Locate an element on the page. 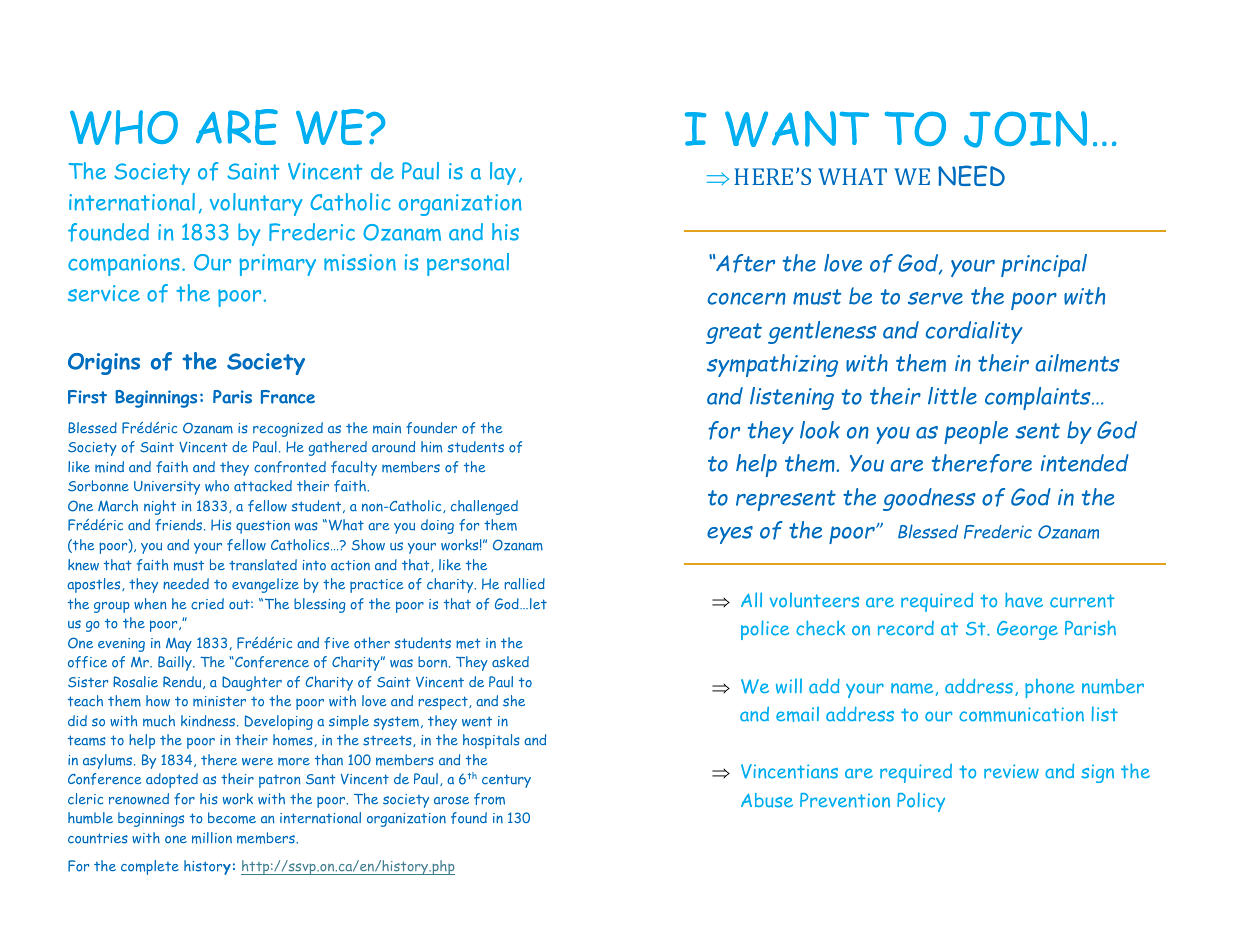 Image resolution: width=1233 pixels, height=952 pixels. from is located at coordinates (489, 799).
